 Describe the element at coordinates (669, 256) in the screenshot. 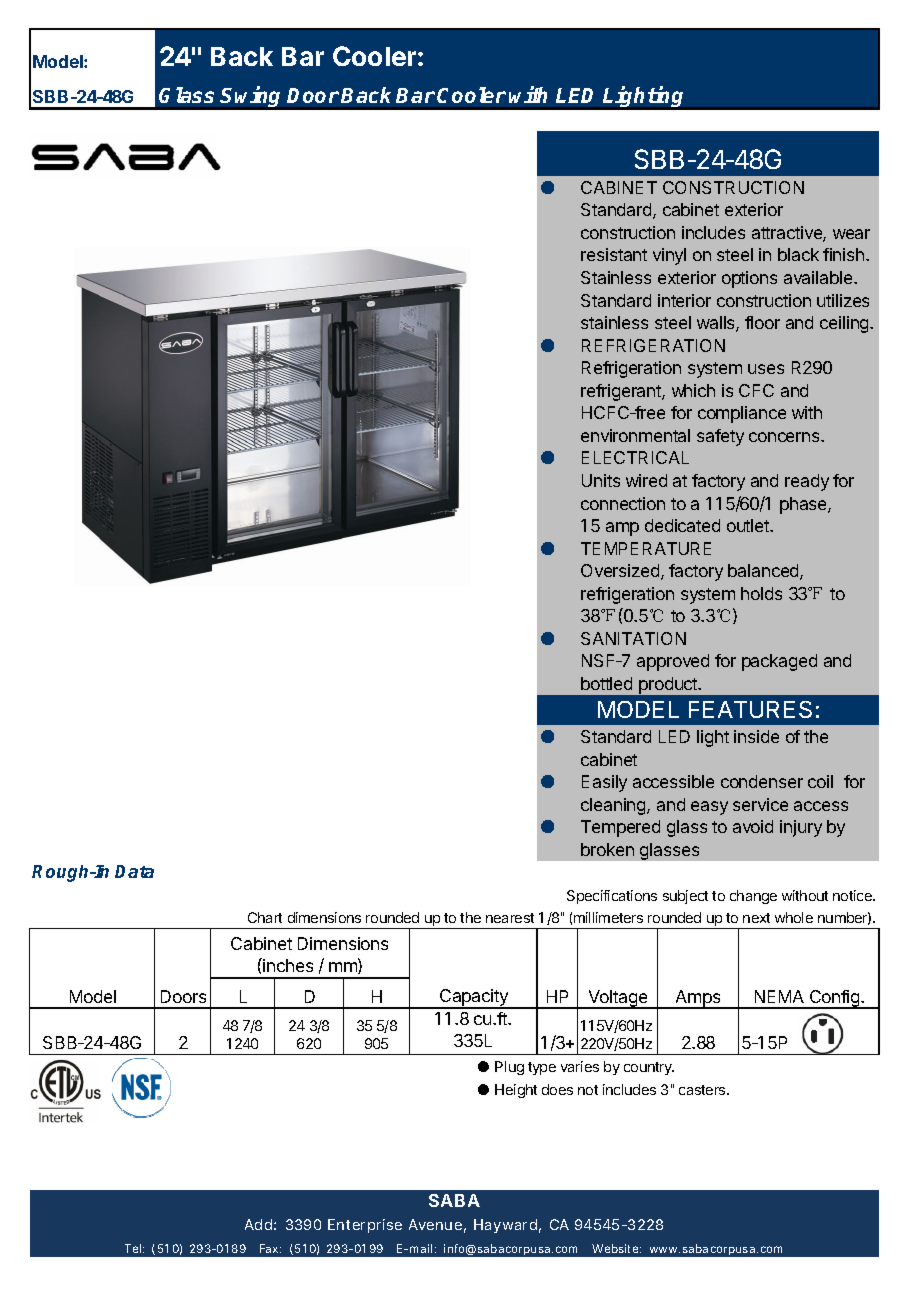

I see `vinyl` at that location.
